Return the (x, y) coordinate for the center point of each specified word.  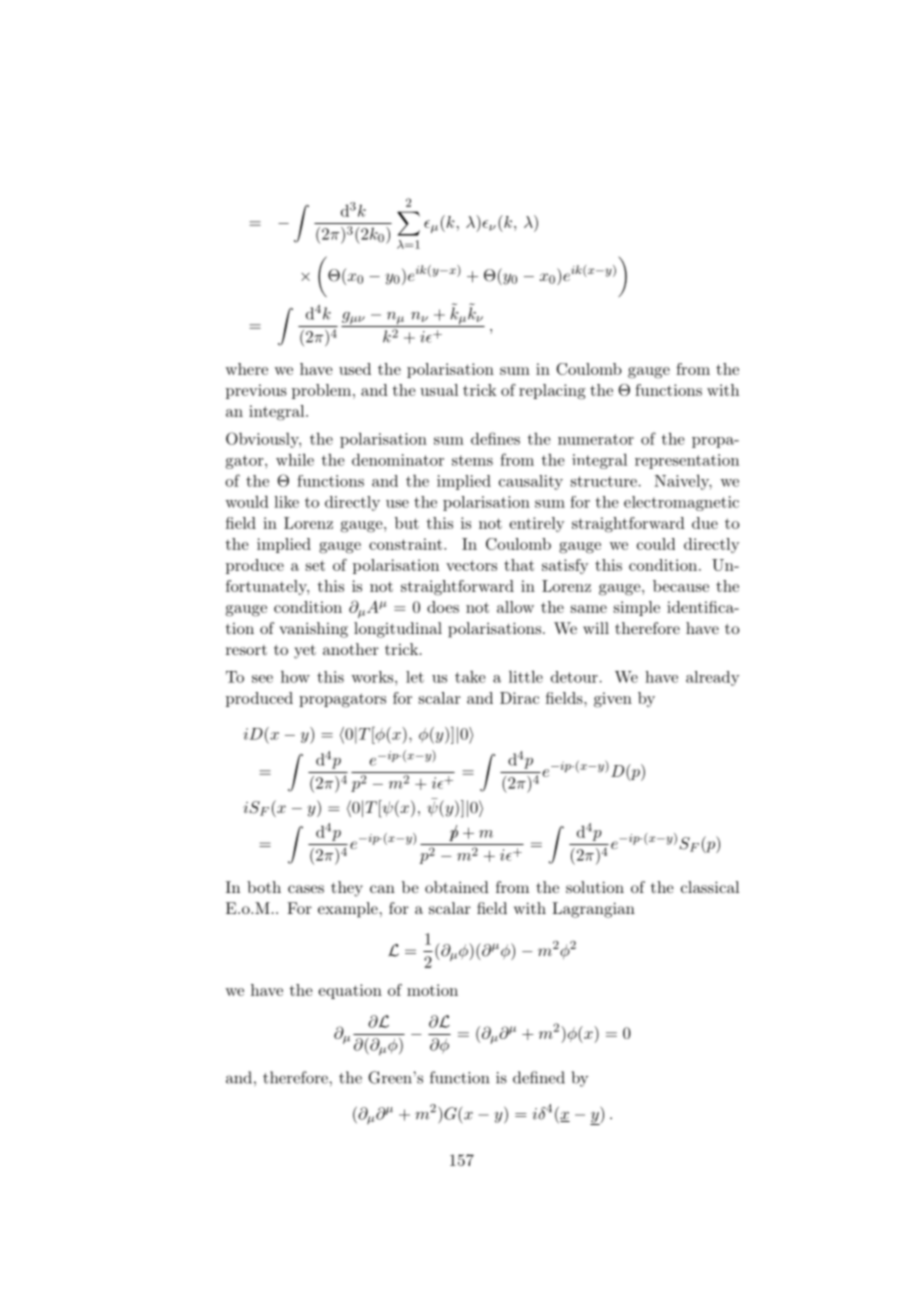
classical (710, 887)
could (656, 544)
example (348, 910)
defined (539, 1077)
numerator (596, 439)
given (613, 700)
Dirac (519, 698)
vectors (471, 565)
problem (321, 391)
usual (439, 390)
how (295, 676)
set (315, 565)
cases (306, 889)
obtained (457, 887)
